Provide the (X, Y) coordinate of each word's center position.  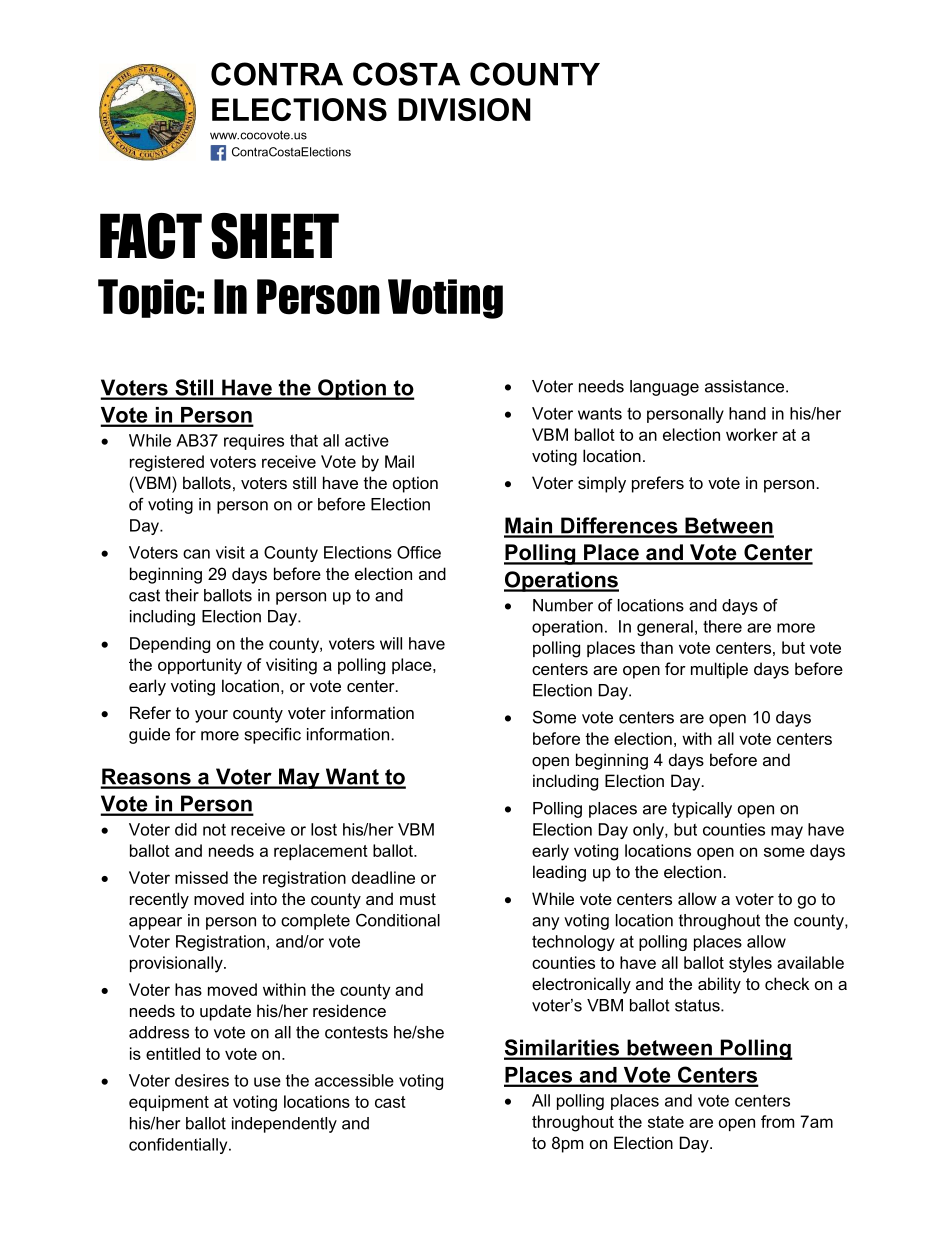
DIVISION (464, 109)
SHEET (275, 236)
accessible (354, 1080)
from (777, 1121)
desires (202, 1080)
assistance (746, 386)
